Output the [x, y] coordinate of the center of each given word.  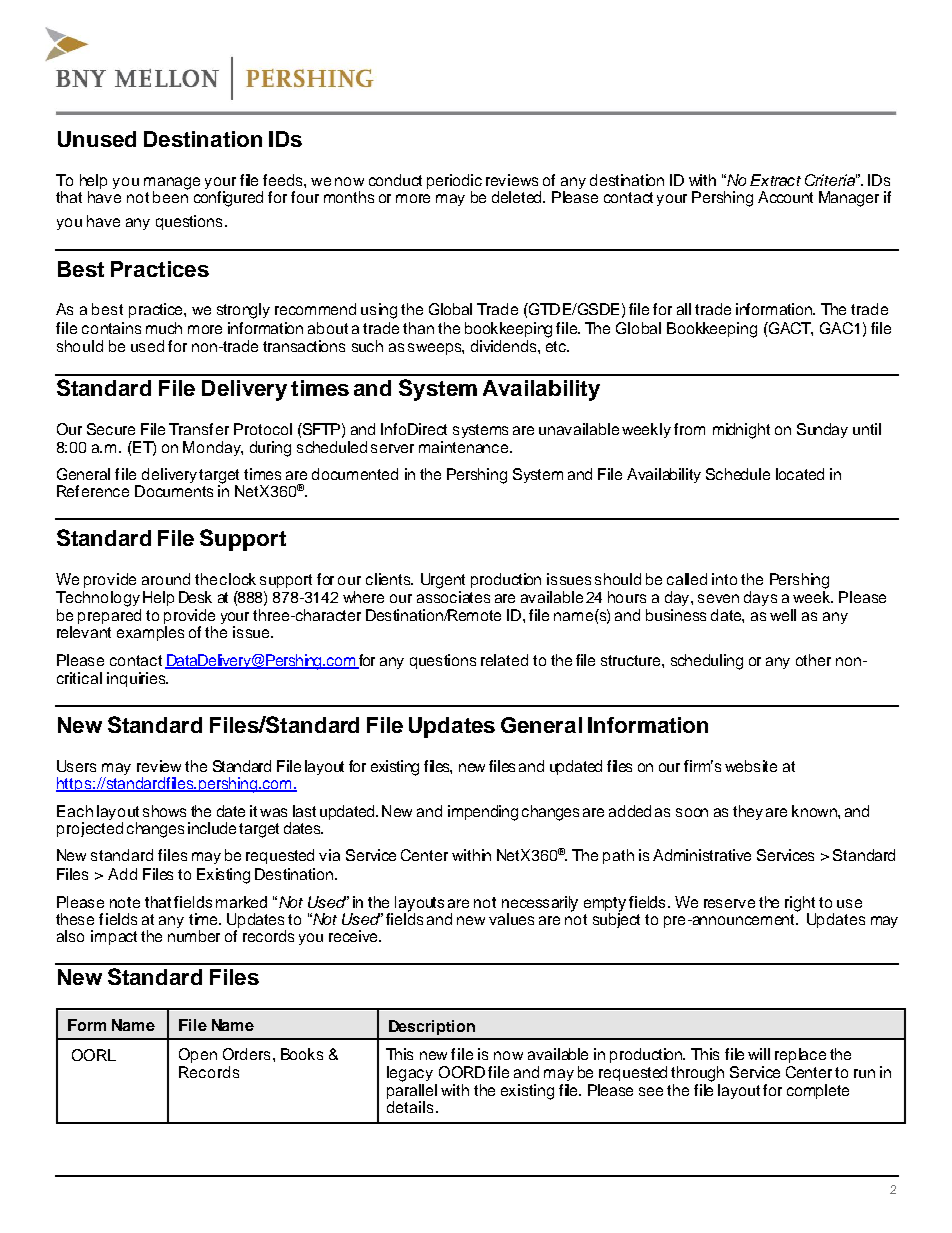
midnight [741, 431]
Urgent [443, 581]
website [751, 766]
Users [76, 766]
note [125, 902]
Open [198, 1055]
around [166, 579]
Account [785, 197]
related [504, 660]
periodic [454, 183]
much [164, 328]
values [511, 919]
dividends [505, 346]
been [170, 196]
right [800, 905]
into [724, 579]
